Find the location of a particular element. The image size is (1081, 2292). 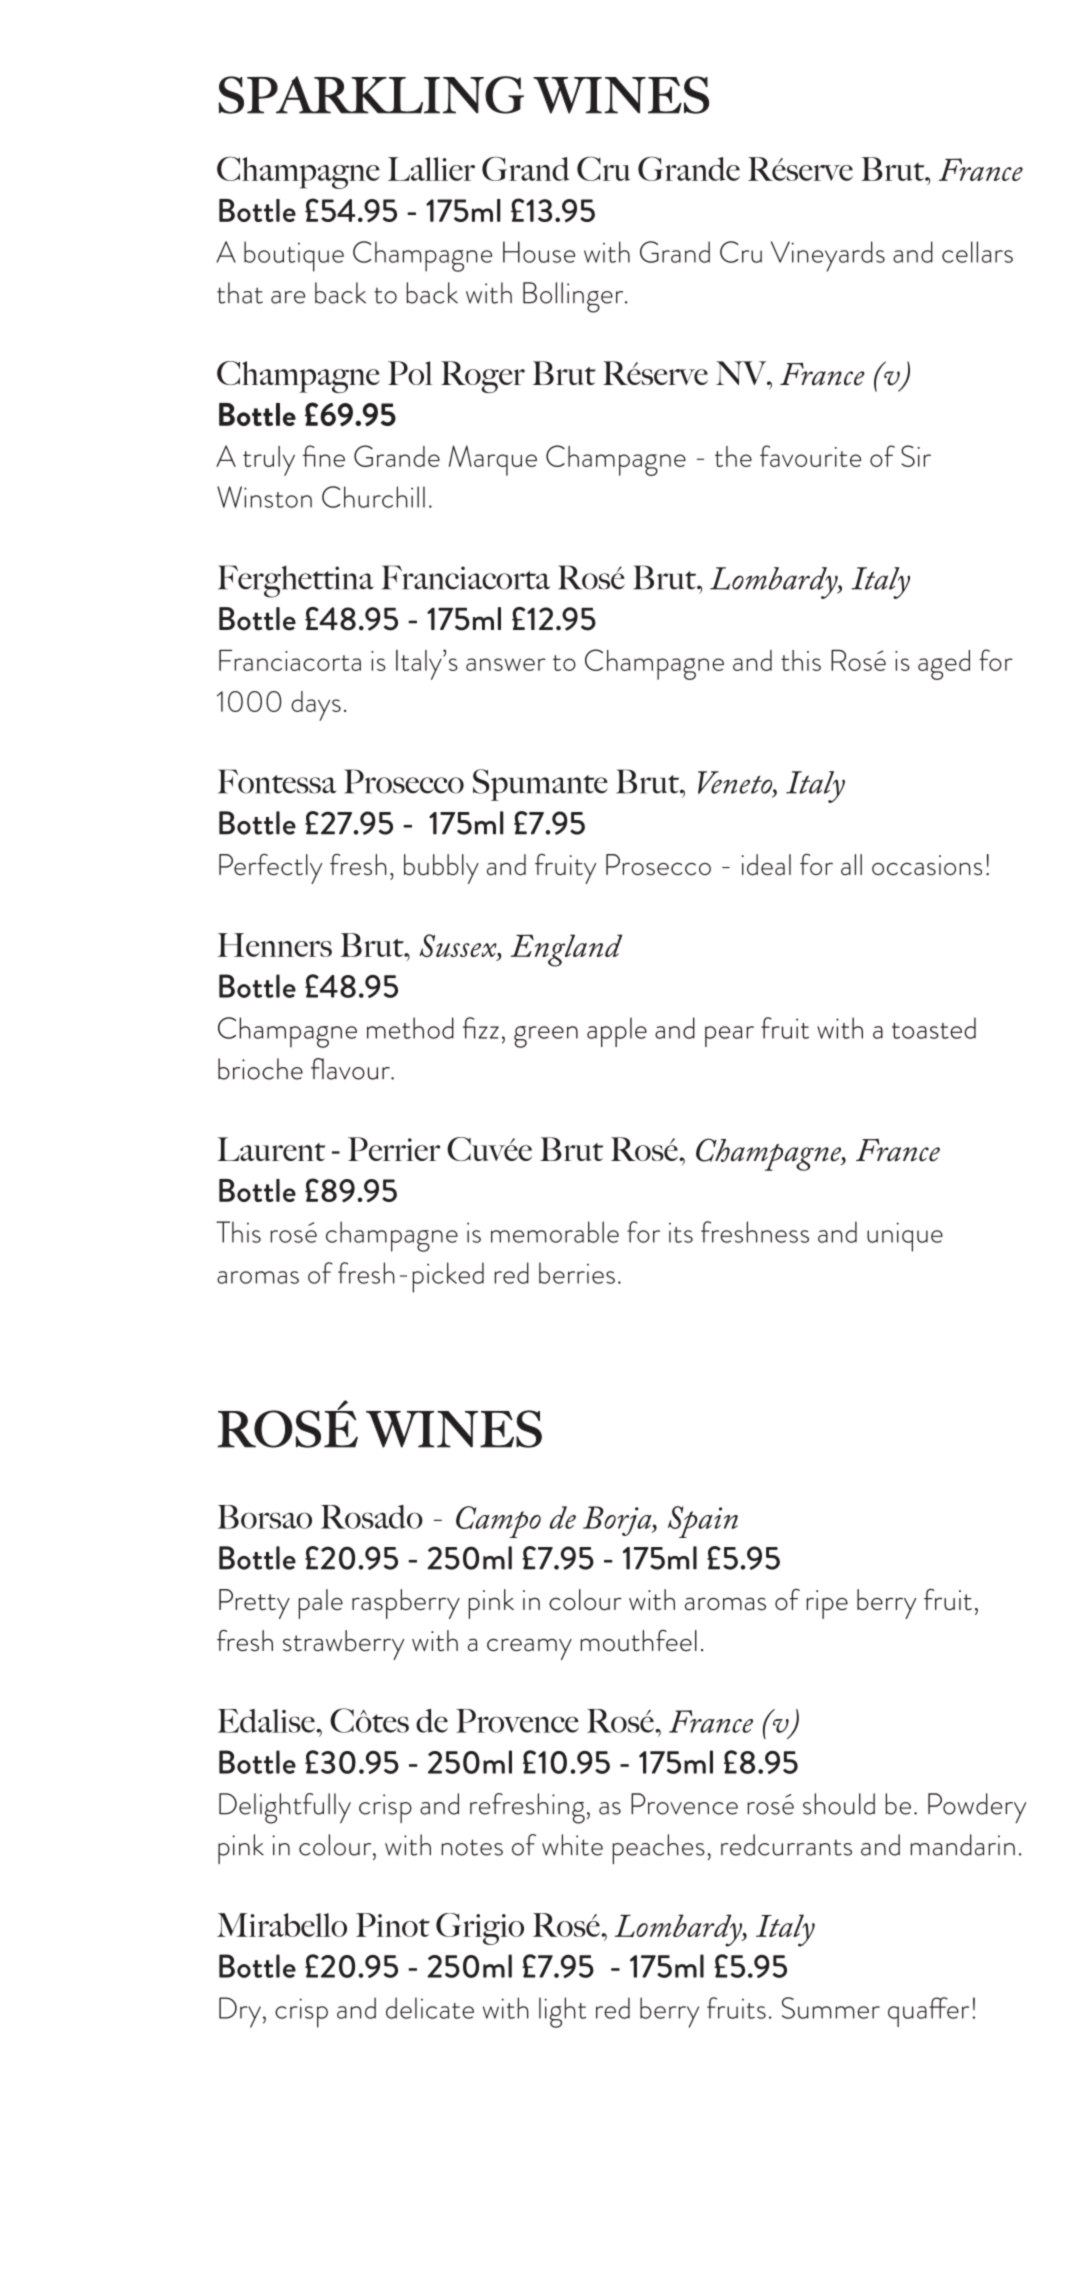

toasted is located at coordinates (934, 1028).
